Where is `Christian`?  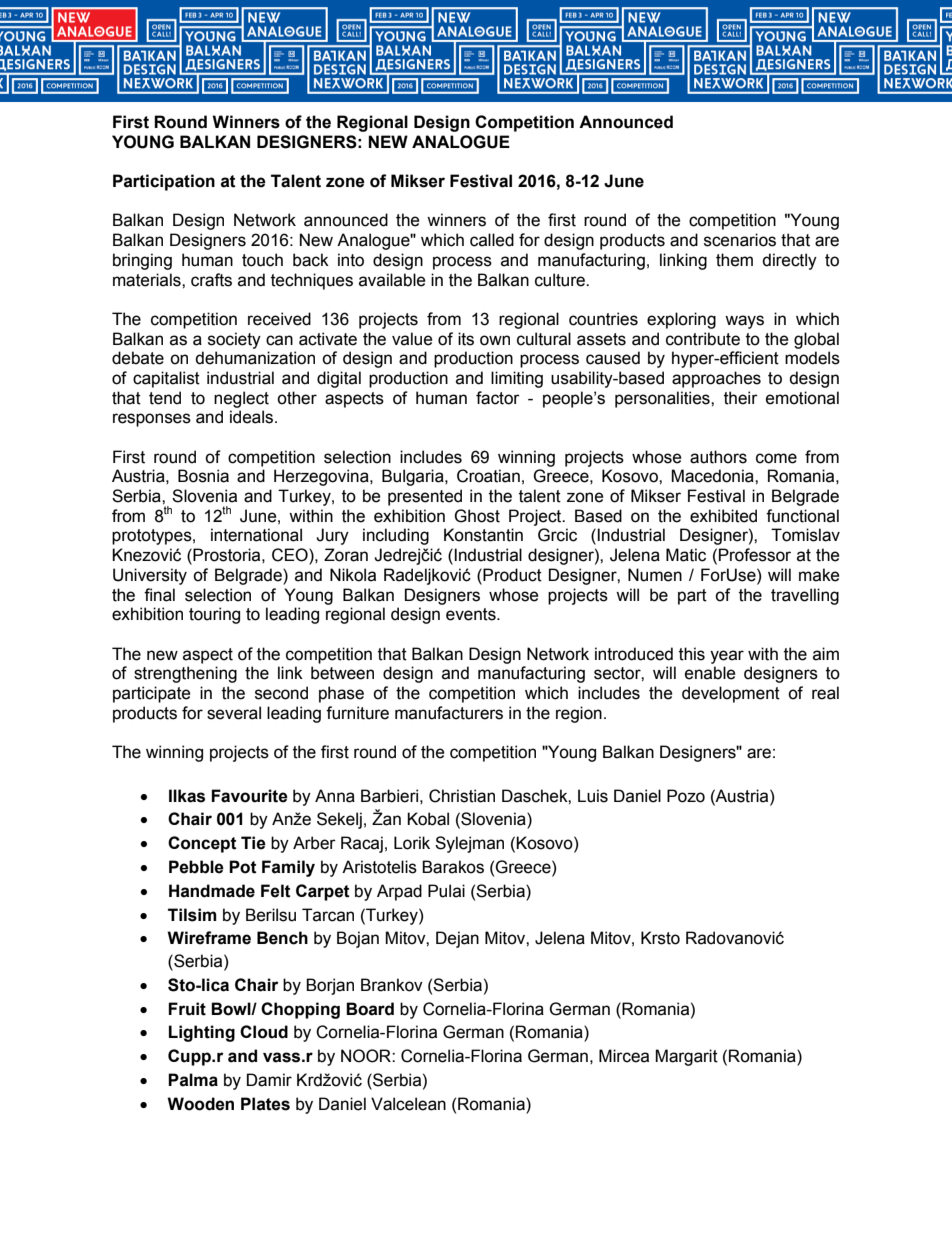 Christian is located at coordinates (462, 796).
